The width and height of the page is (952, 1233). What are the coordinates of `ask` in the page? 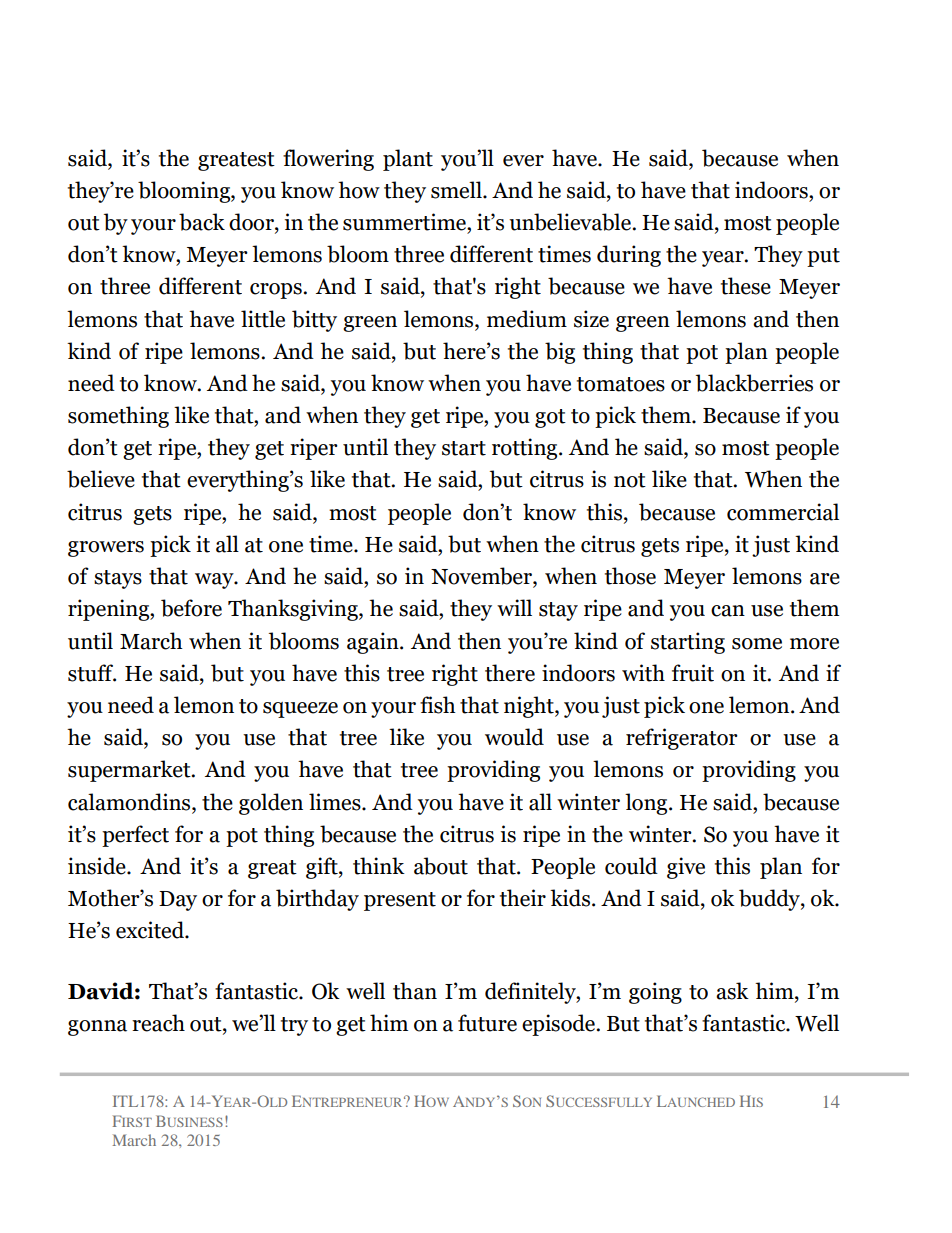 It's located at (732, 991).
